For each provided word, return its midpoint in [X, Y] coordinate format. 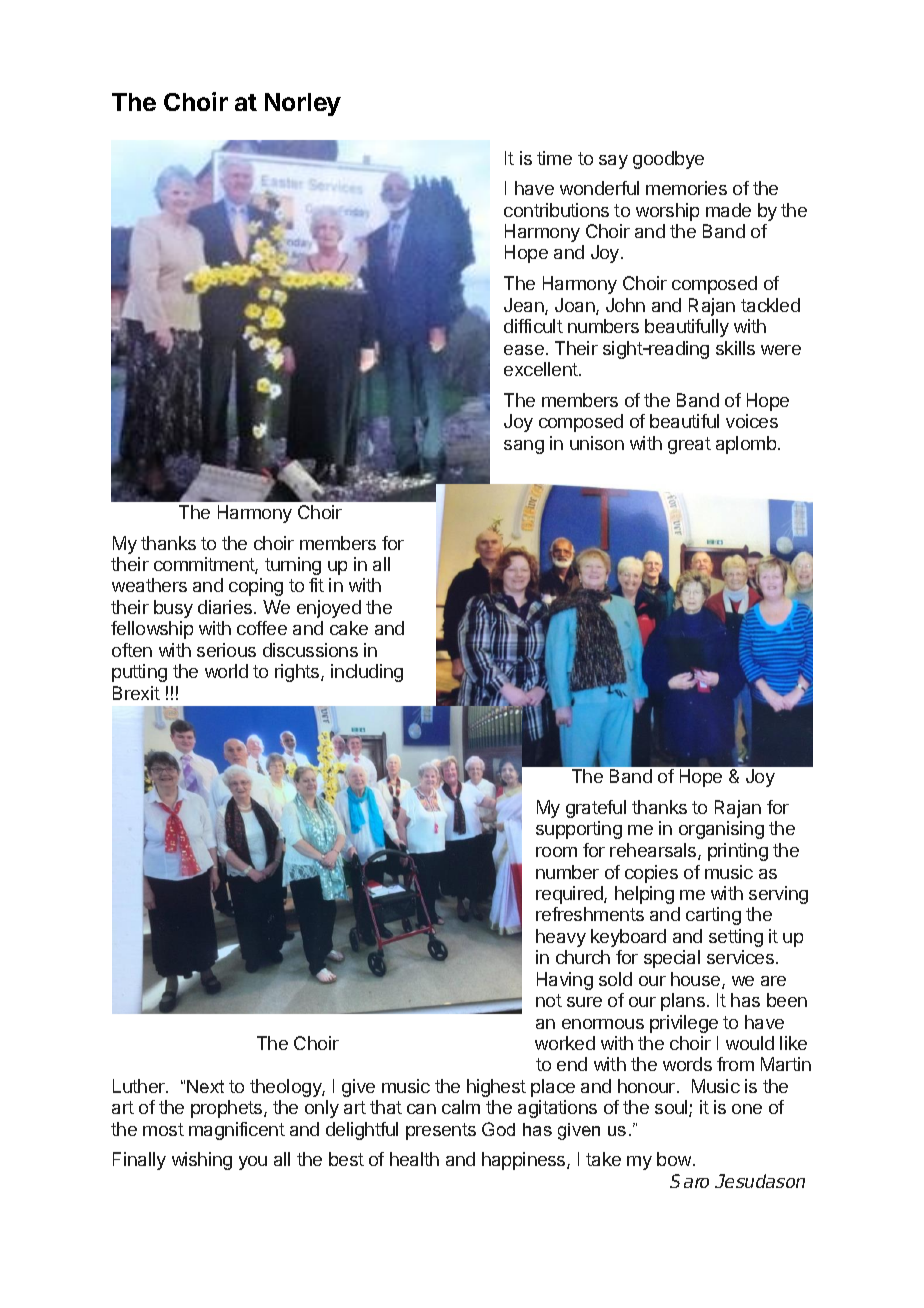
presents [441, 1131]
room [556, 852]
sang [524, 447]
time [554, 158]
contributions [556, 210]
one [747, 1109]
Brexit [136, 693]
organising [721, 830]
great [689, 445]
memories [686, 188]
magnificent [237, 1131]
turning [293, 566]
